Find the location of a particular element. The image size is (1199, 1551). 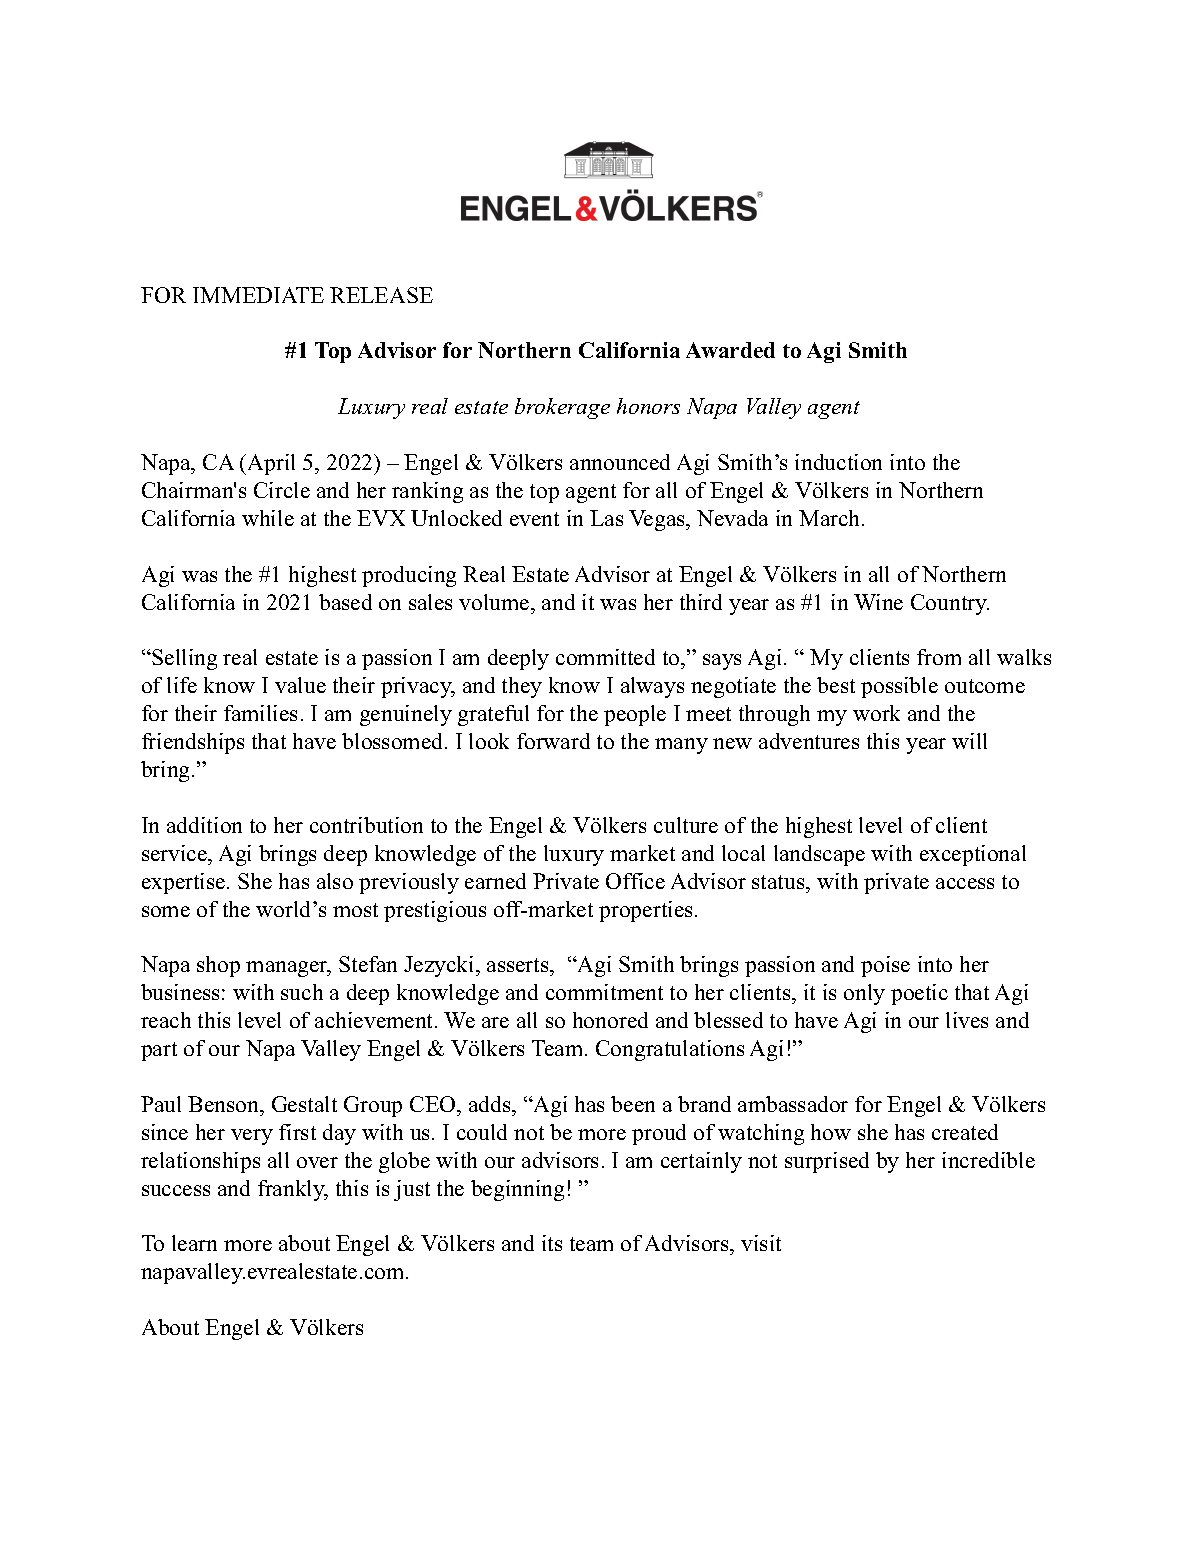

IMMEDIATE is located at coordinates (258, 295).
